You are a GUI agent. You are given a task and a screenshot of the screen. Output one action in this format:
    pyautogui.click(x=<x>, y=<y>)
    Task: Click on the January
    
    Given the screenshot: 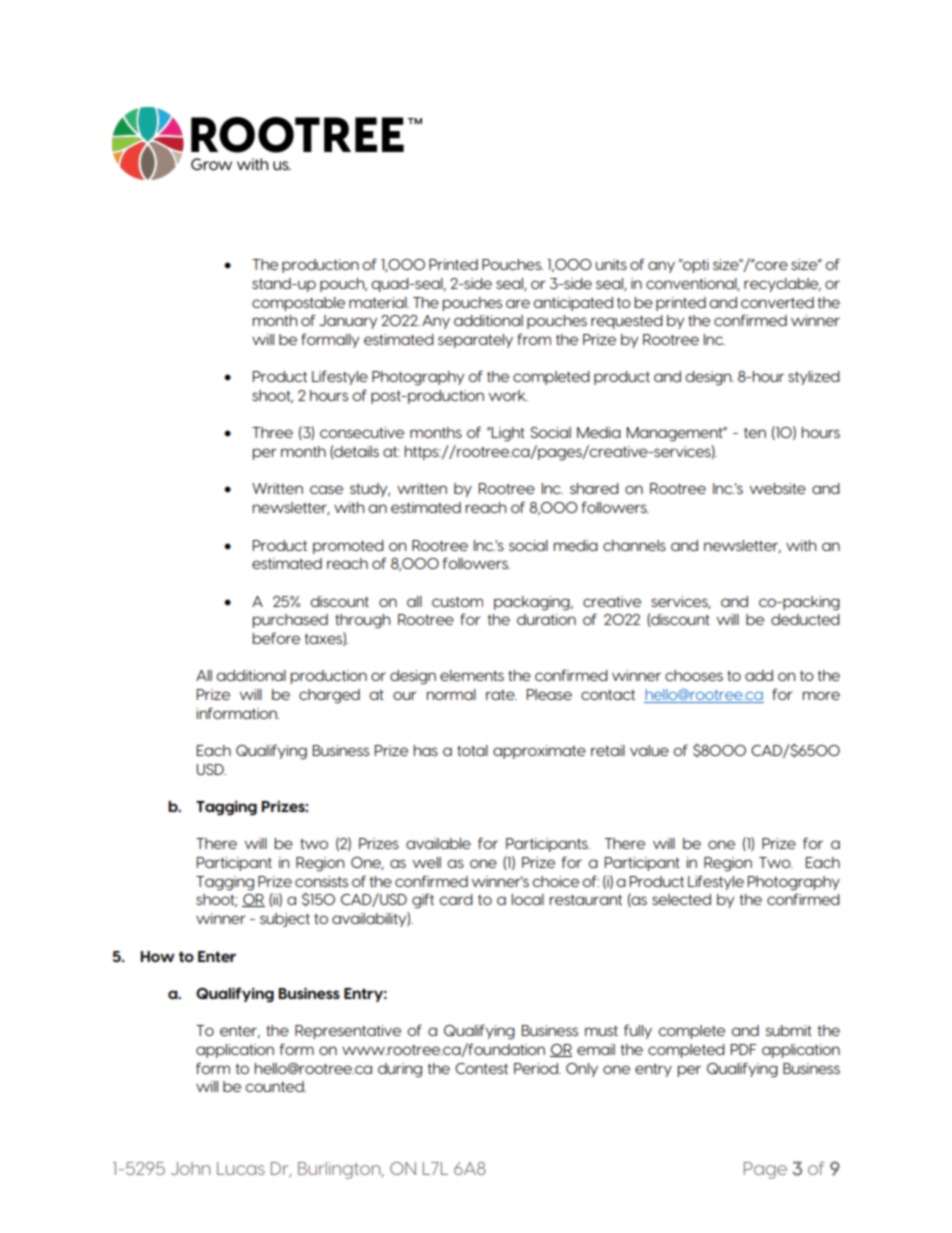 What is the action you would take?
    pyautogui.click(x=348, y=322)
